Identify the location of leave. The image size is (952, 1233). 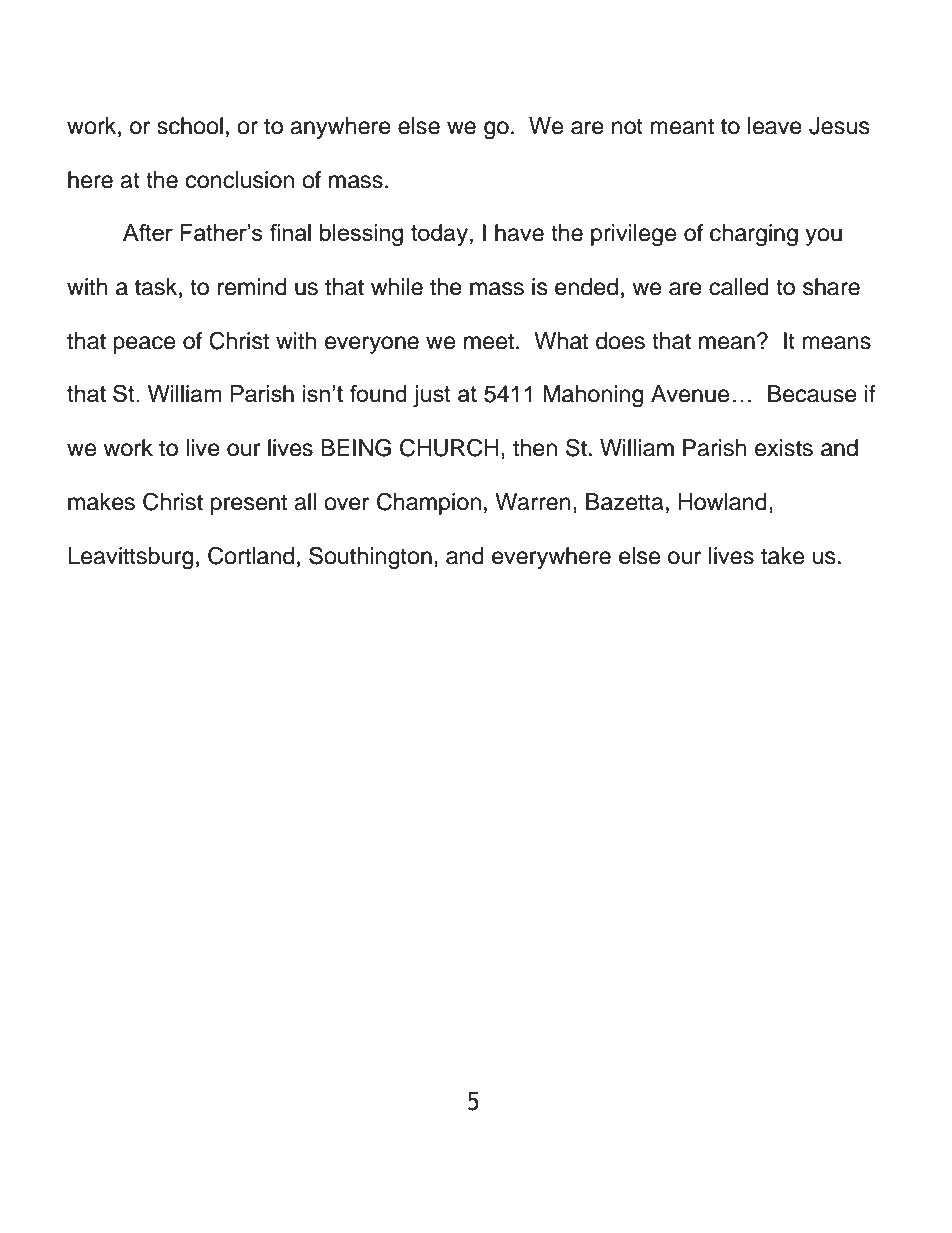
(775, 126).
